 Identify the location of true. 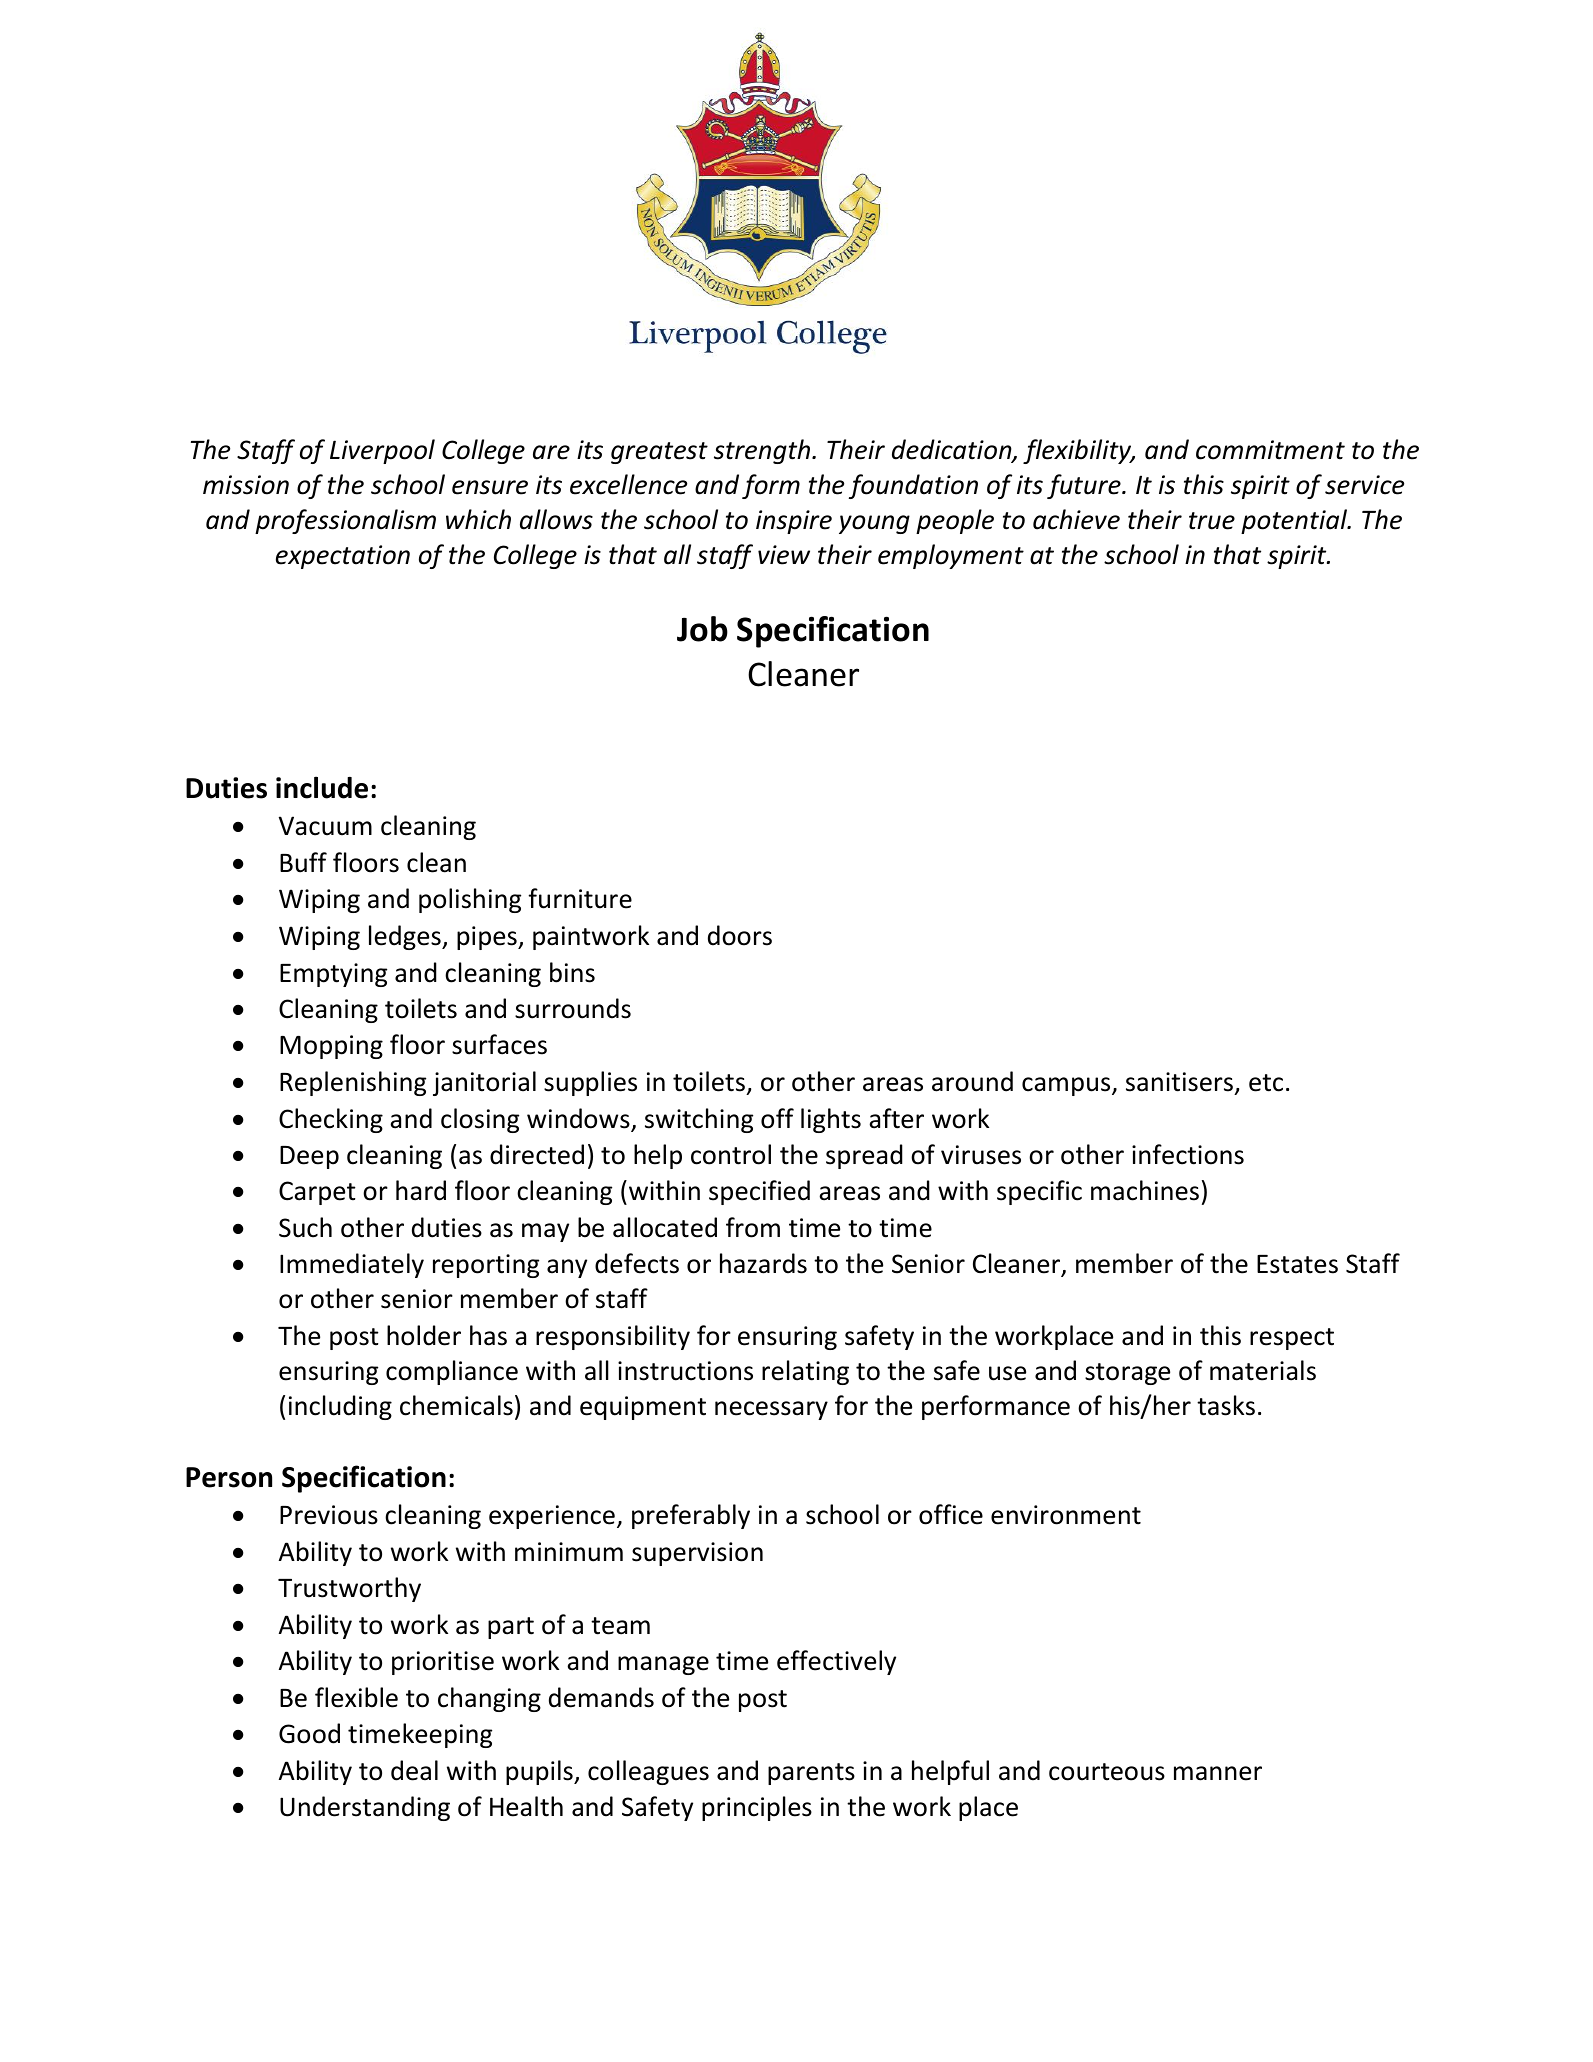
(1212, 521).
